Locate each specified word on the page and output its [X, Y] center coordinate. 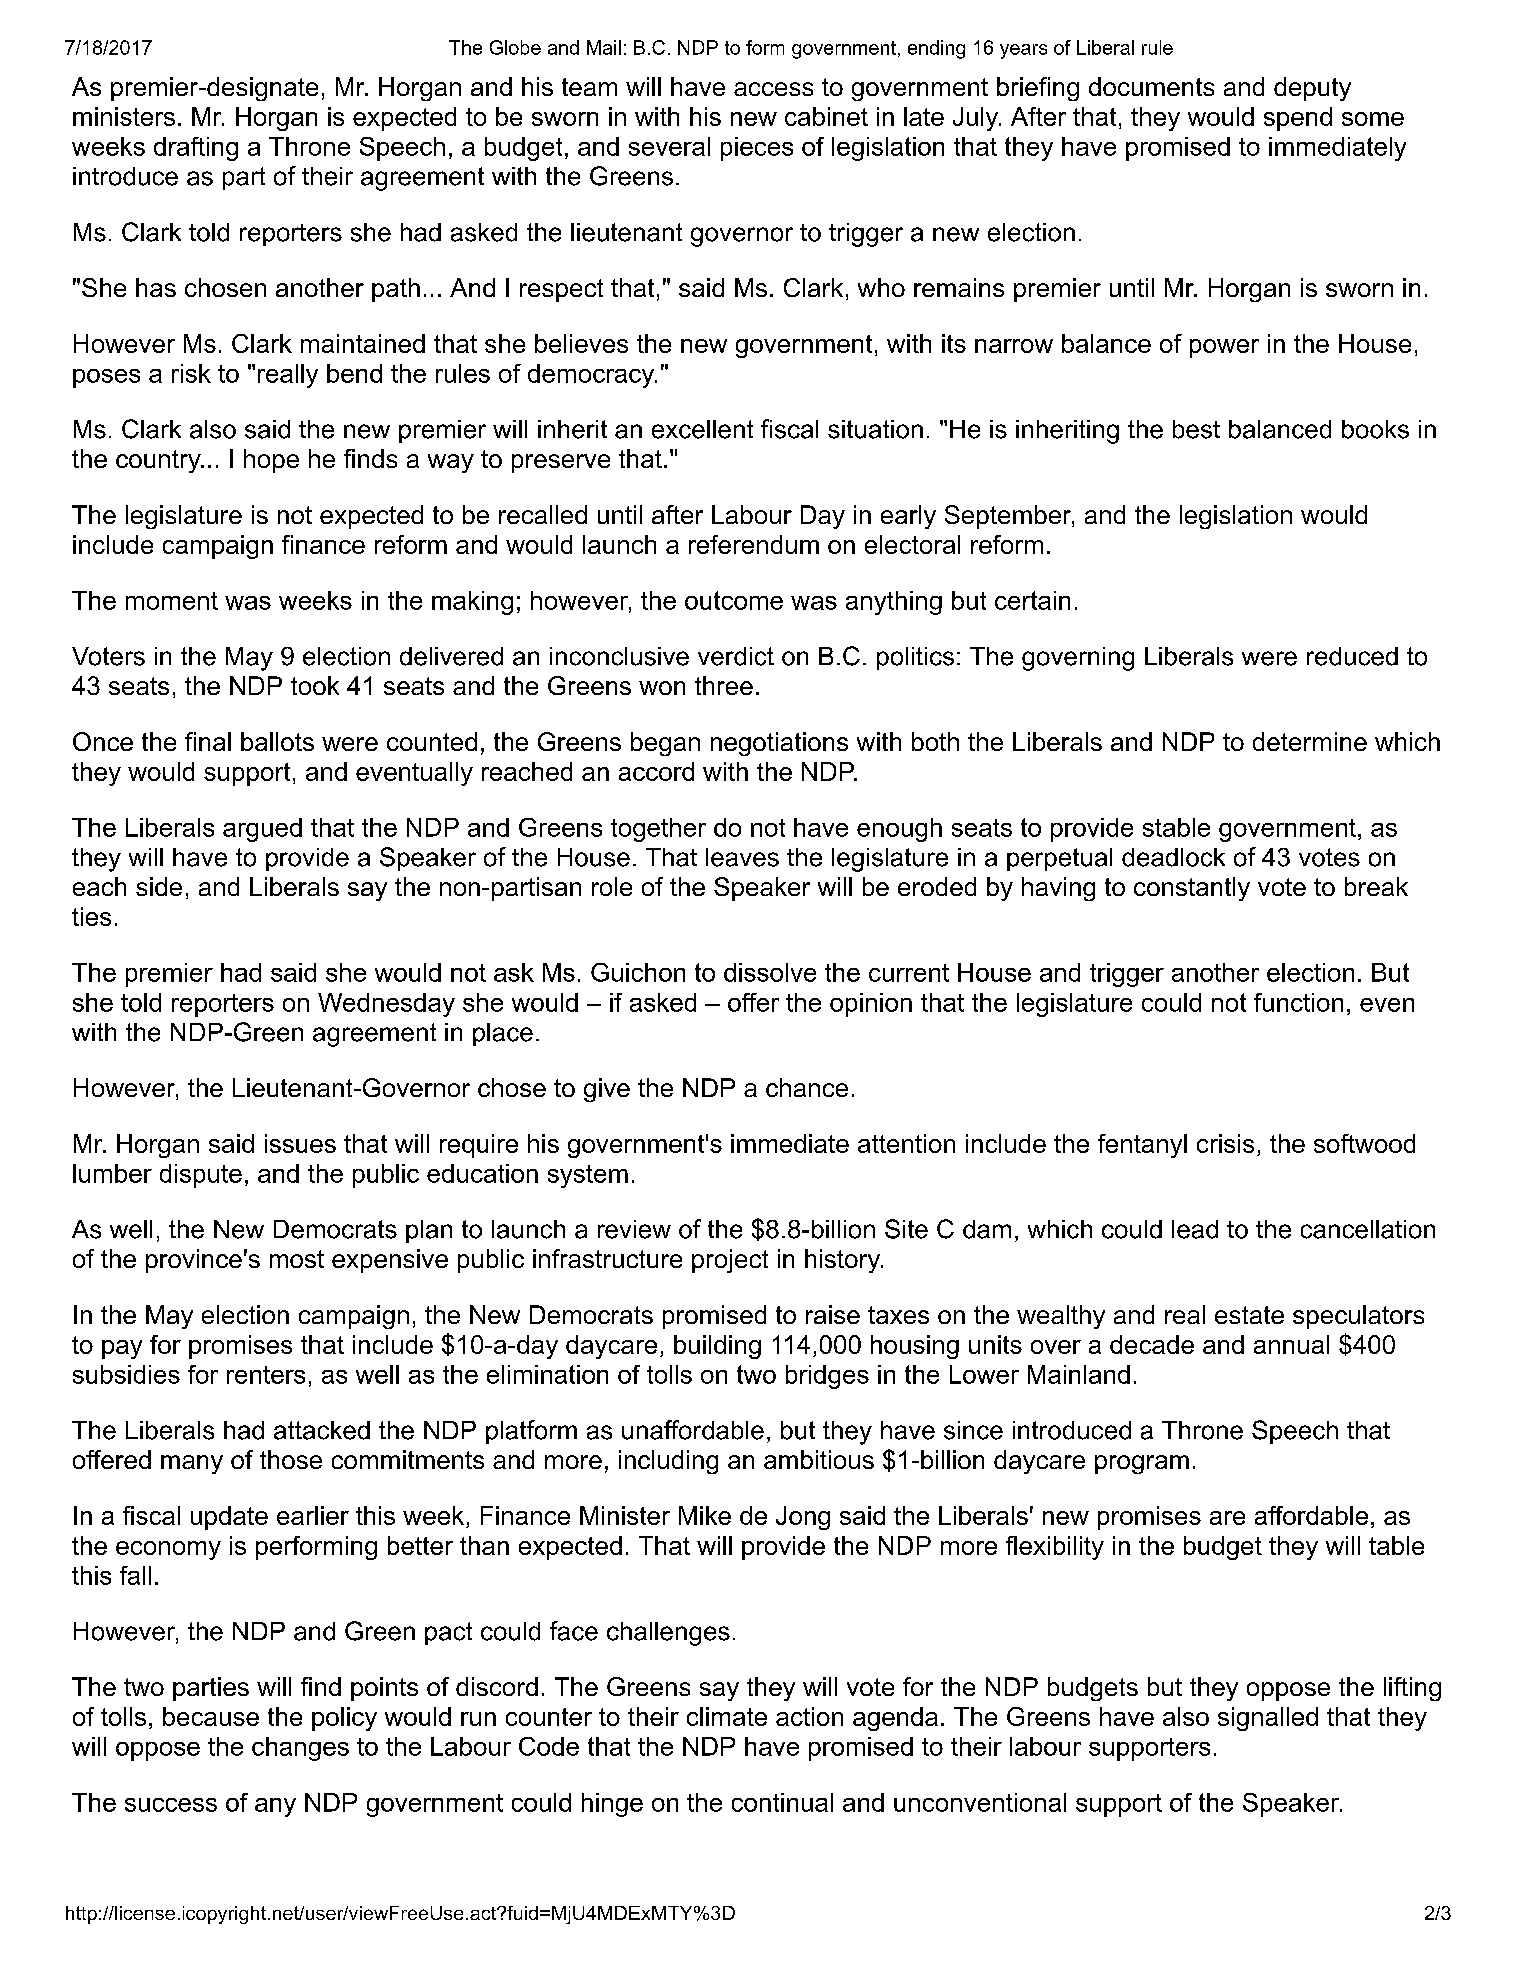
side [159, 886]
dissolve [770, 972]
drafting [196, 149]
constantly [1192, 889]
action [809, 1716]
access [773, 89]
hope [271, 461]
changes [300, 1749]
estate [1249, 1315]
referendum [754, 544]
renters [266, 1375]
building [717, 1347]
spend [1298, 119]
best [1196, 429]
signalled [1268, 1719]
